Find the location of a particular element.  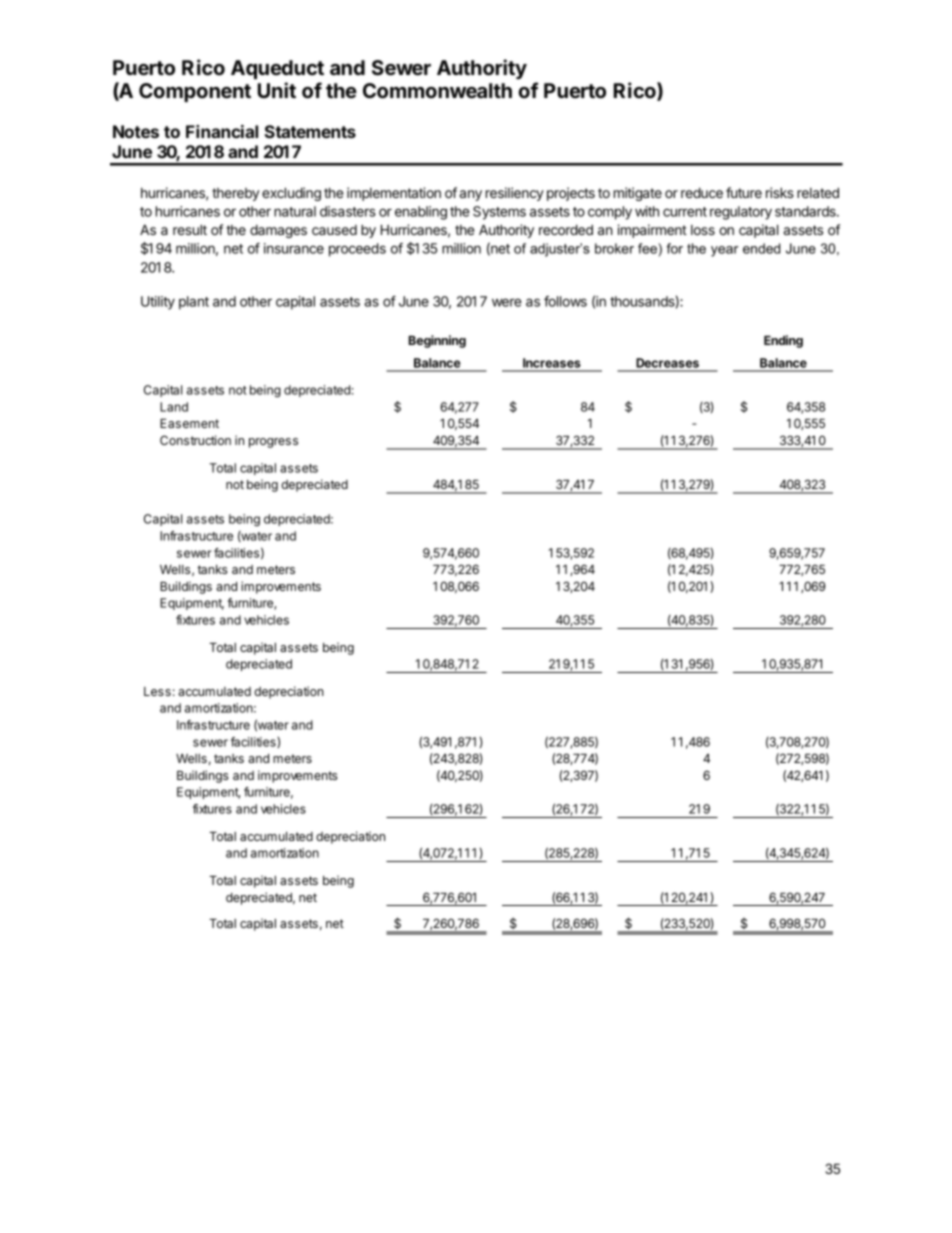

progress is located at coordinates (273, 443).
